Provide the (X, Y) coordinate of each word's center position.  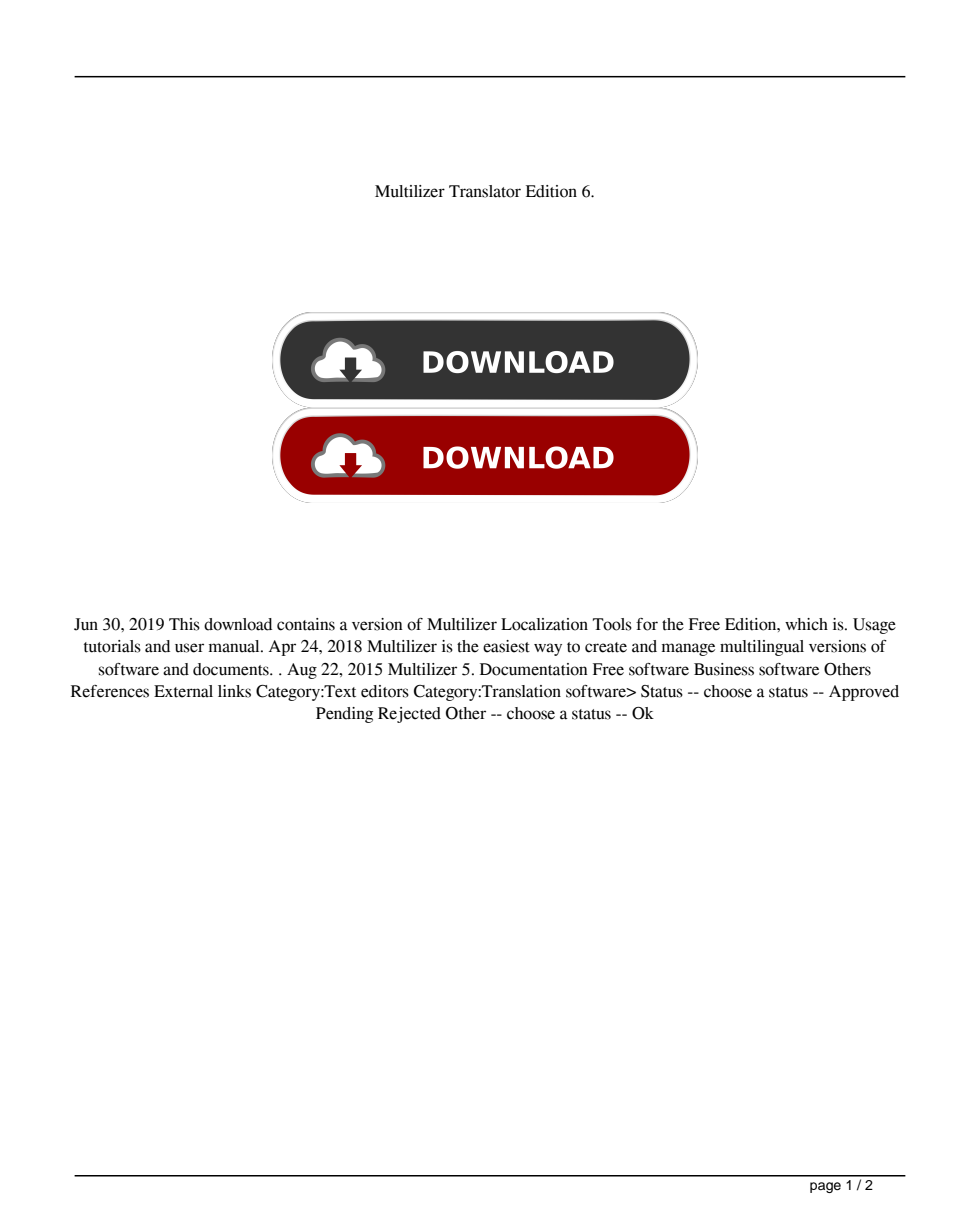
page (825, 1187)
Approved (864, 693)
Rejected (409, 715)
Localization (544, 624)
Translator (485, 191)
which (806, 624)
